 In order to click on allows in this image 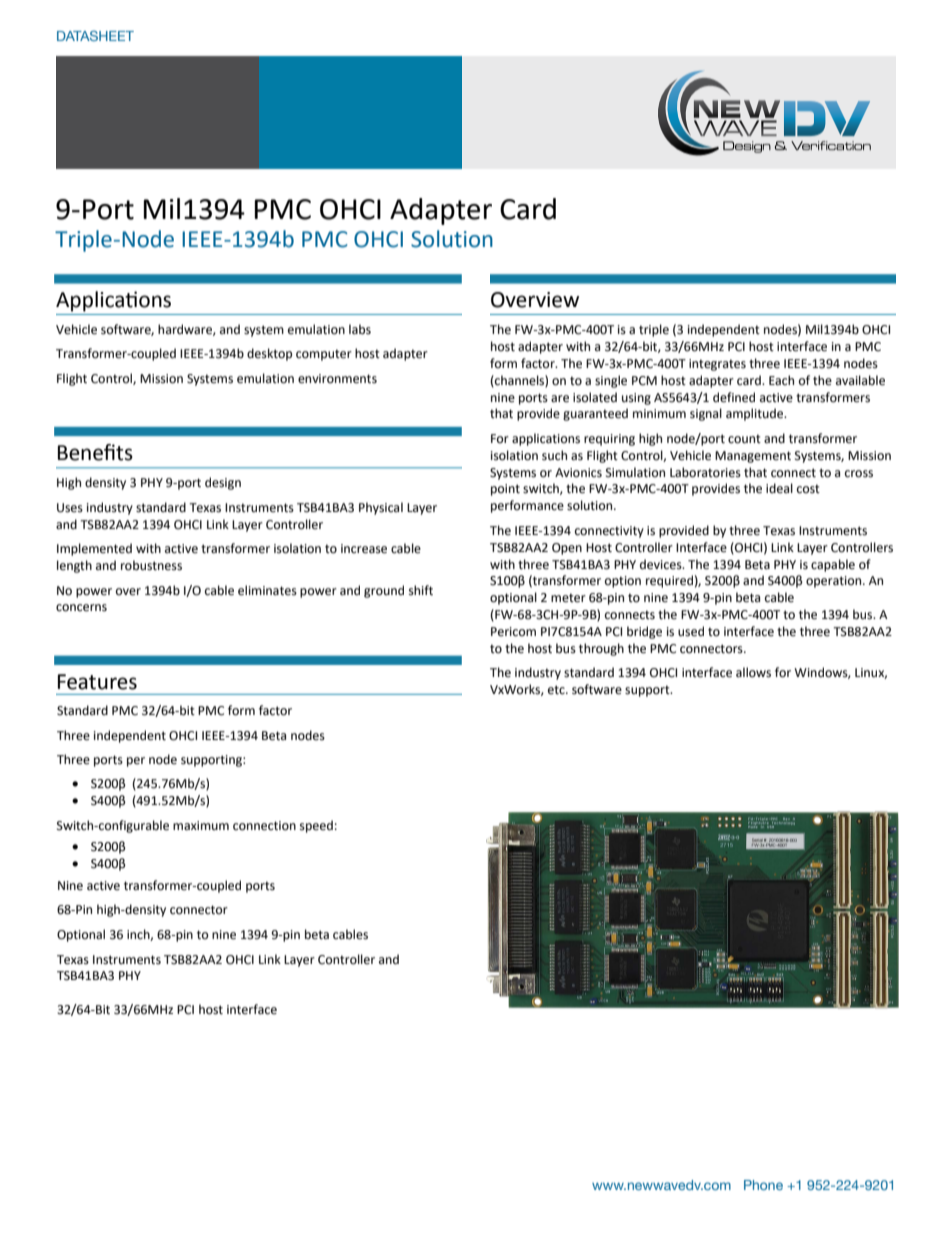, I will do `click(753, 672)`.
